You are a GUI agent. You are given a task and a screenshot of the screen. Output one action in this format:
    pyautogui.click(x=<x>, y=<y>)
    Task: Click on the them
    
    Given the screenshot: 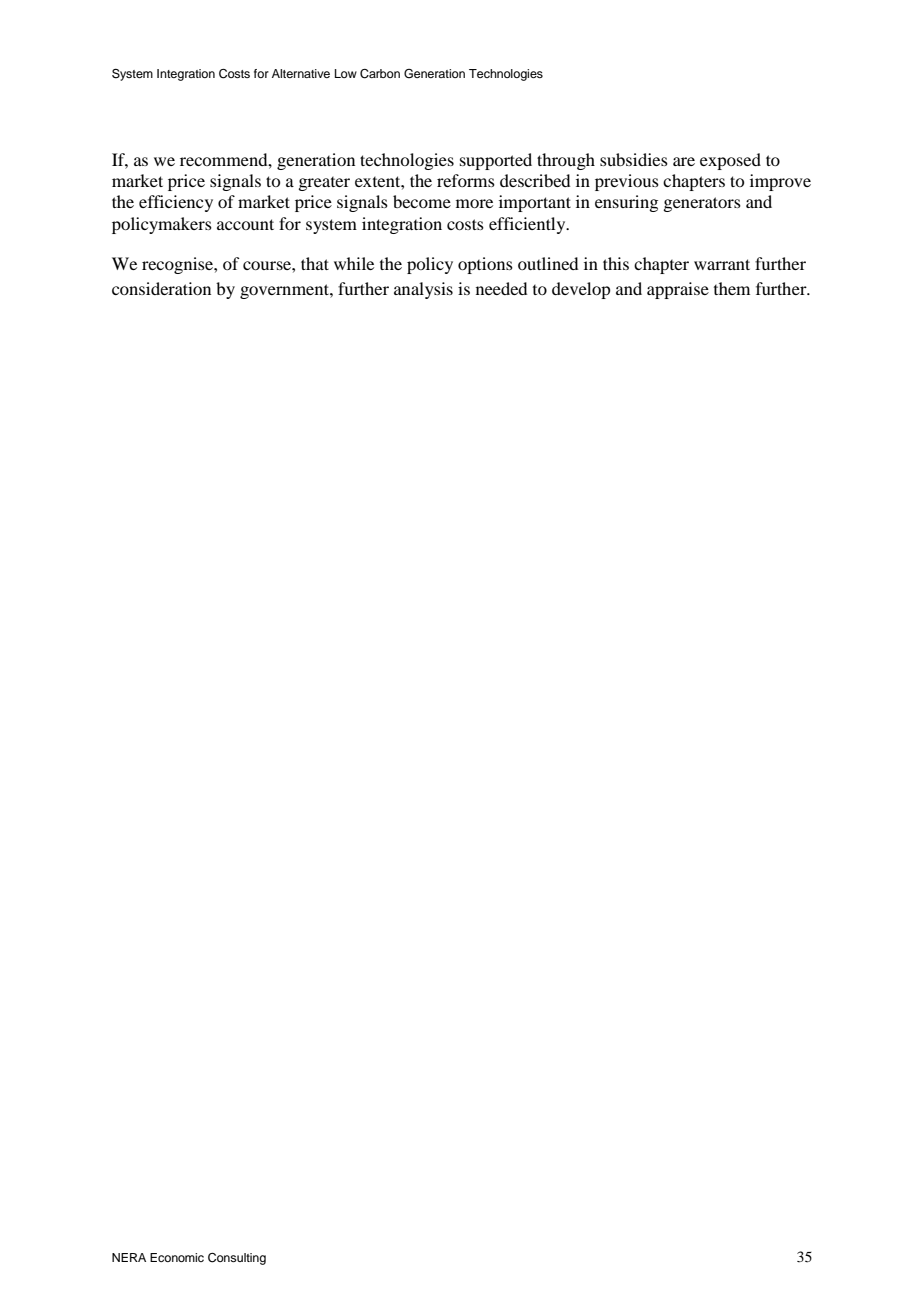 What is the action you would take?
    pyautogui.click(x=732, y=288)
